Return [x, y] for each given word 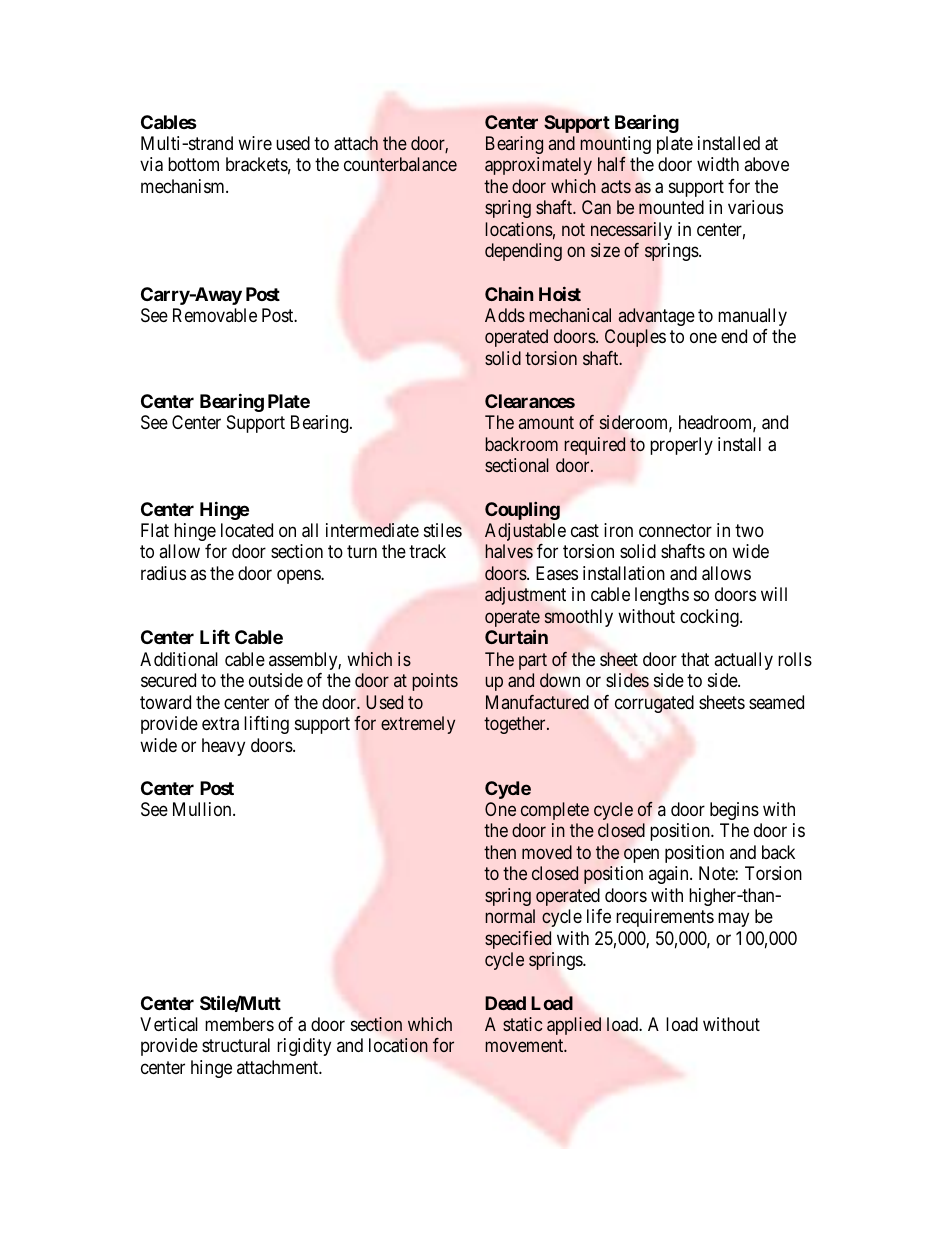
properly [681, 446]
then [500, 852]
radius [163, 573]
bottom [193, 164]
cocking [710, 618]
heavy [223, 747]
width [718, 164]
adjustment [525, 596]
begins [734, 811]
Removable [215, 315]
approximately [538, 166]
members [239, 1024]
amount [546, 422]
